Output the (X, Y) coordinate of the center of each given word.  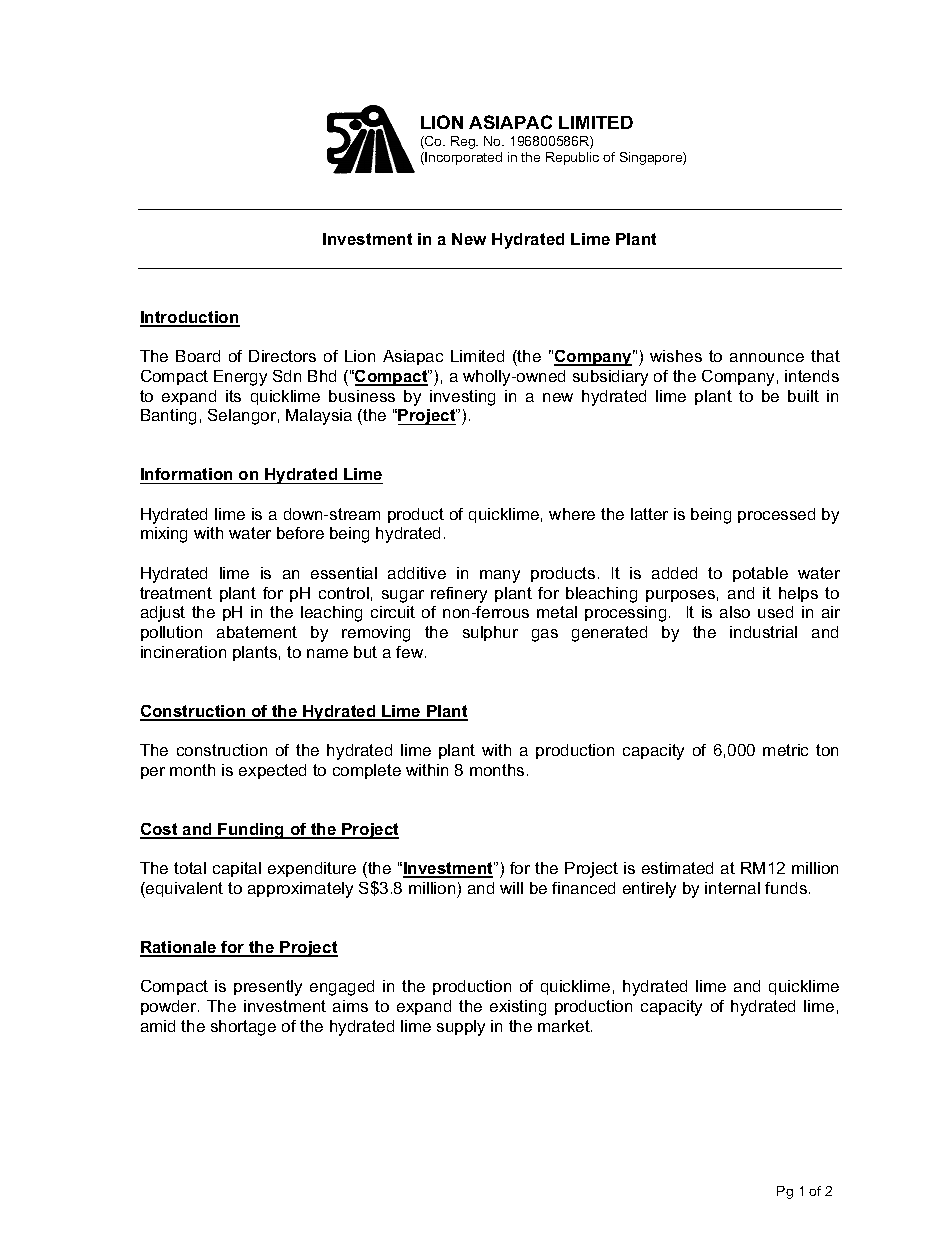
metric (785, 750)
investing (462, 398)
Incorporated (462, 158)
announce (767, 357)
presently (268, 988)
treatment (176, 593)
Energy (240, 378)
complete (367, 771)
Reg (464, 142)
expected (272, 771)
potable (760, 574)
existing (518, 1008)
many (500, 576)
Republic (572, 158)
